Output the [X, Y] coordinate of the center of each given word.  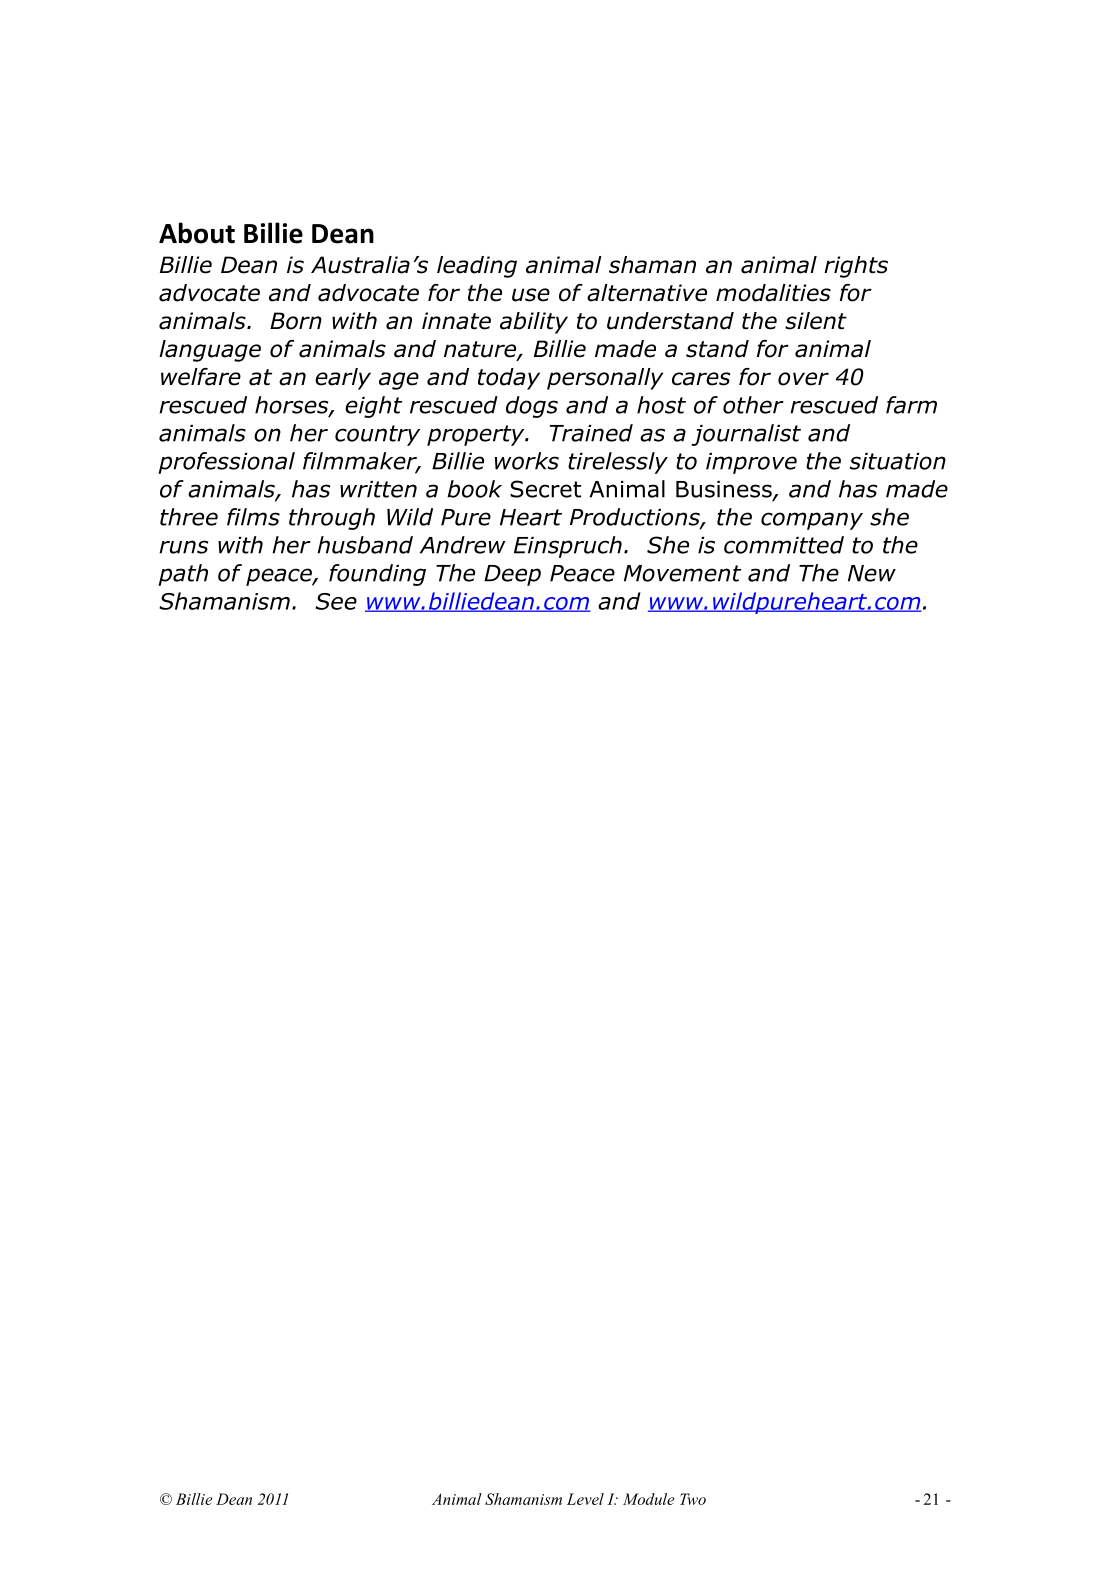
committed [784, 545]
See [336, 601]
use [531, 295]
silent [816, 321]
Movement [682, 573]
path [183, 575]
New [872, 573]
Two [693, 1499]
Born [296, 321]
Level [585, 1499]
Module [648, 1499]
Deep [512, 575]
